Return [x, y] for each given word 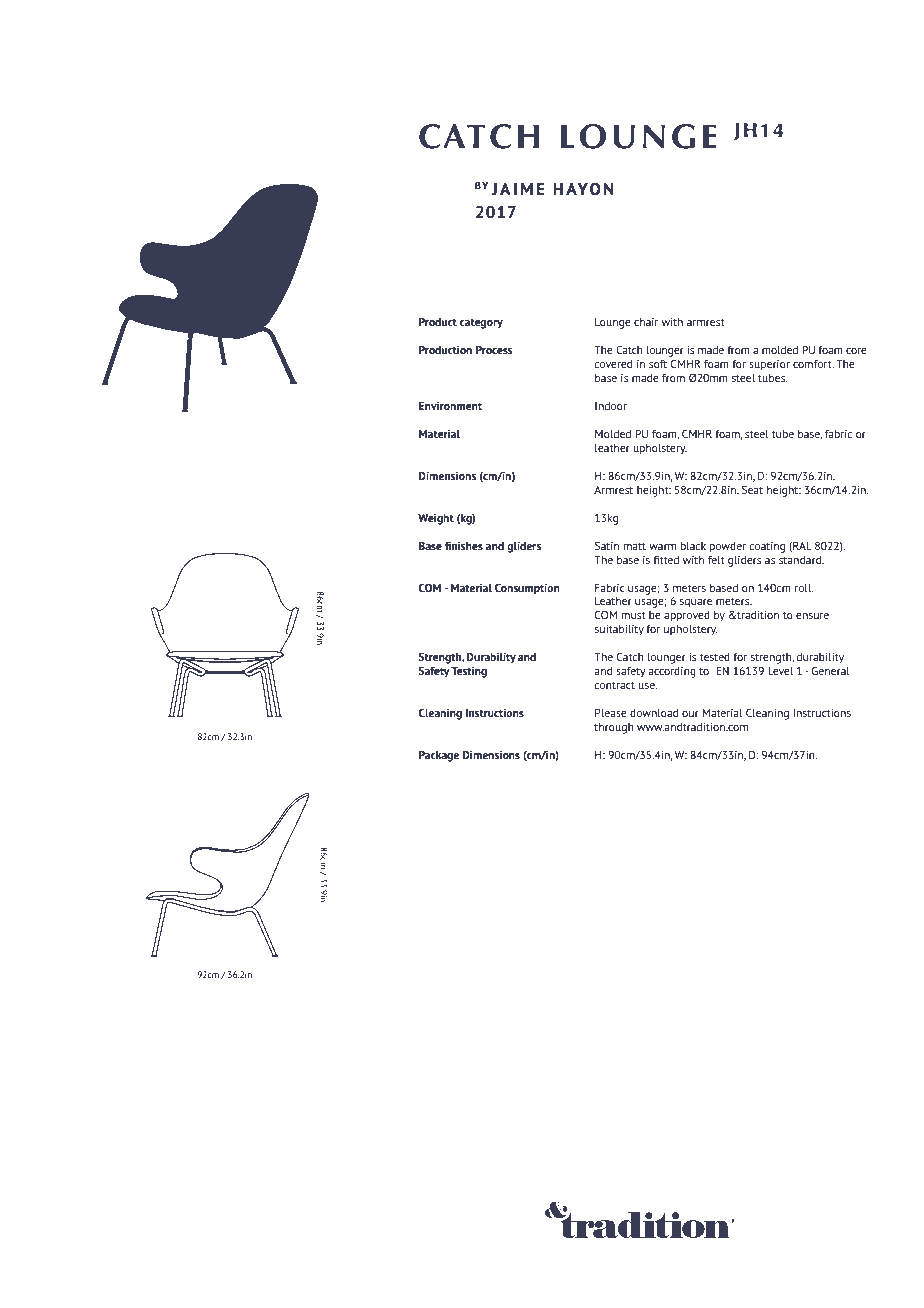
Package [439, 756]
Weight [436, 519]
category [481, 324]
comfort [813, 364]
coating [767, 547]
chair [646, 322]
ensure [812, 616]
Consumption [527, 589]
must [633, 615]
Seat [752, 489]
